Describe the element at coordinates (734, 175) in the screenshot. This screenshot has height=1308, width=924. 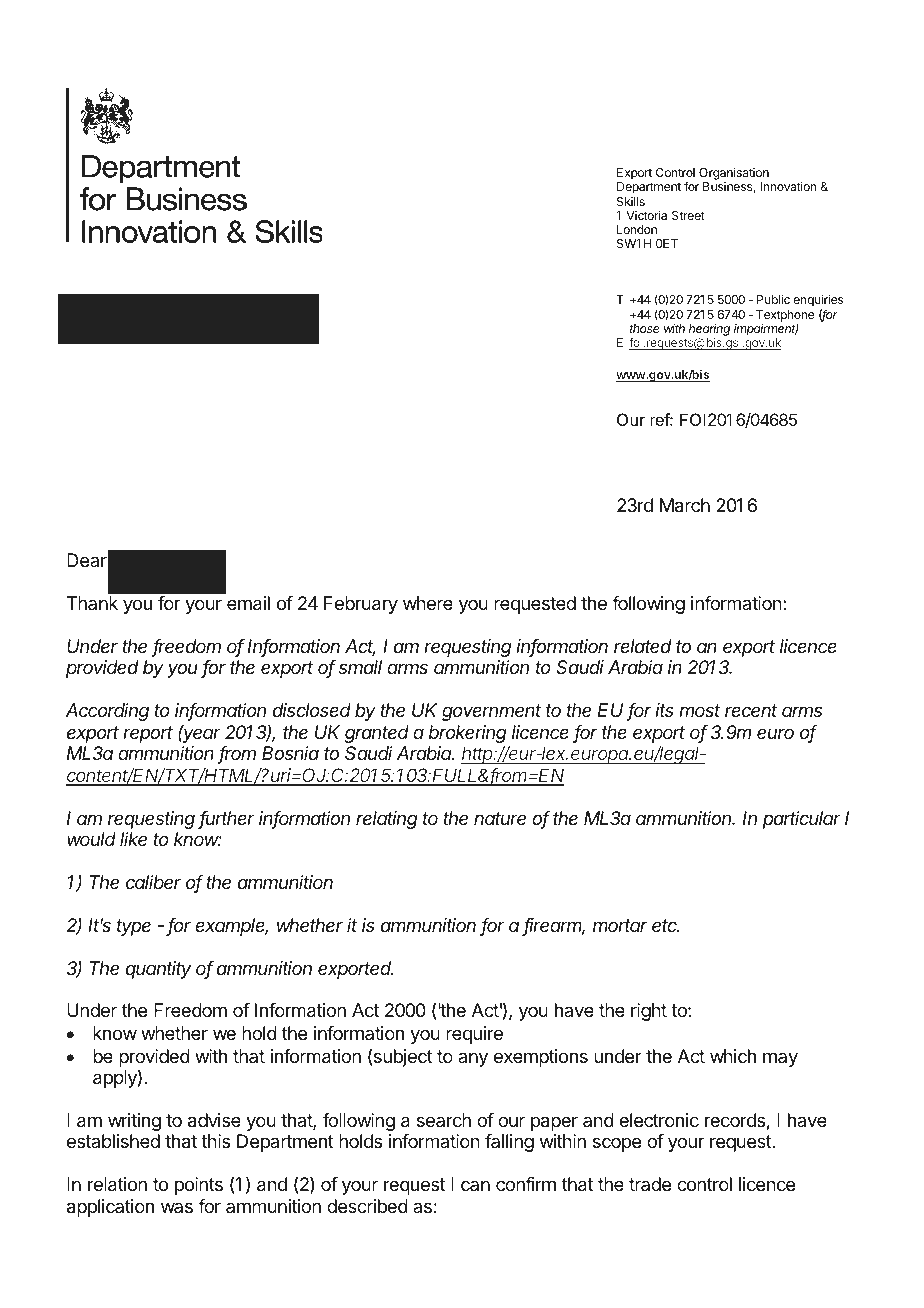
I see `Organisation` at that location.
